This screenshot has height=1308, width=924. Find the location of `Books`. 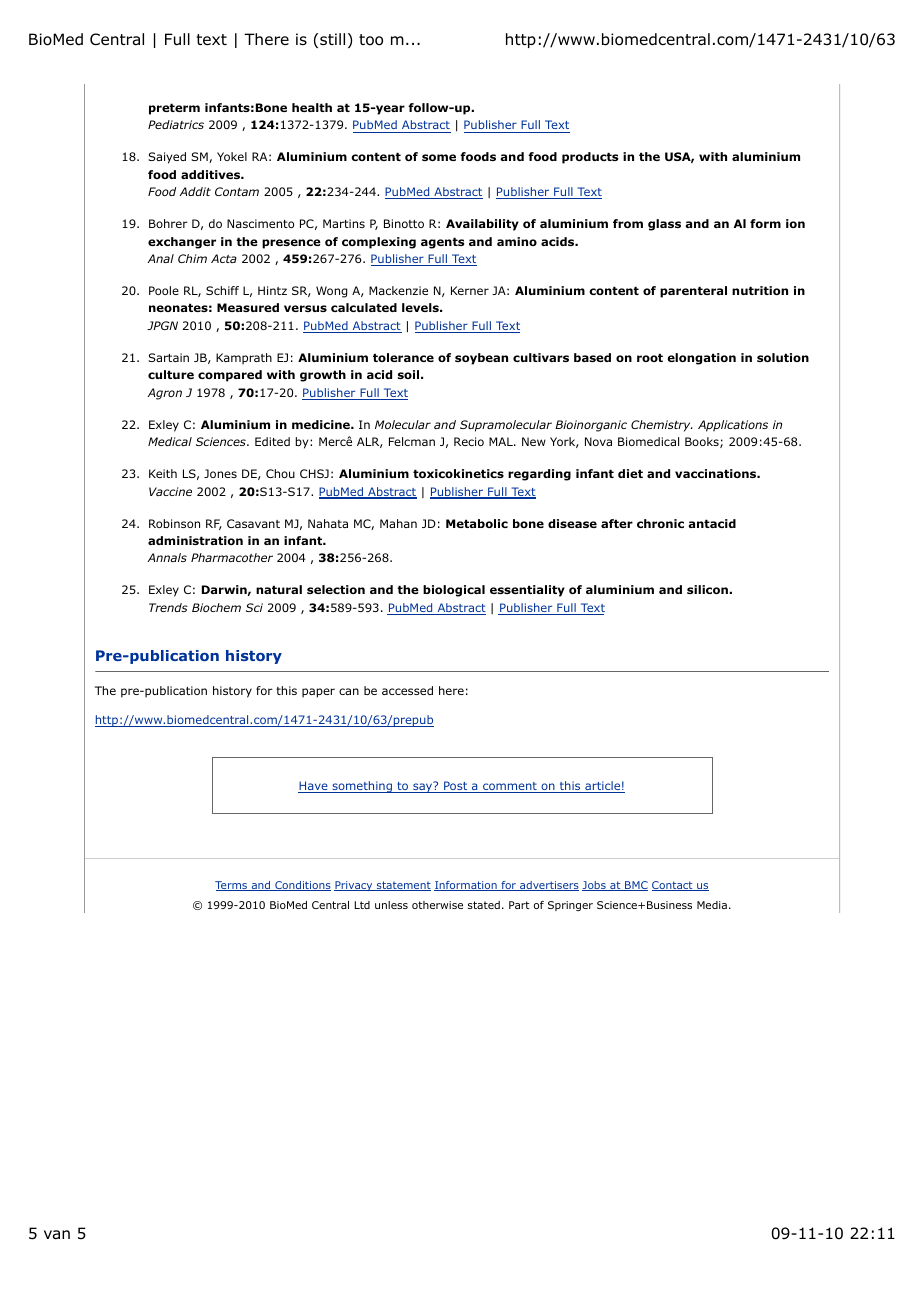

Books is located at coordinates (703, 442).
